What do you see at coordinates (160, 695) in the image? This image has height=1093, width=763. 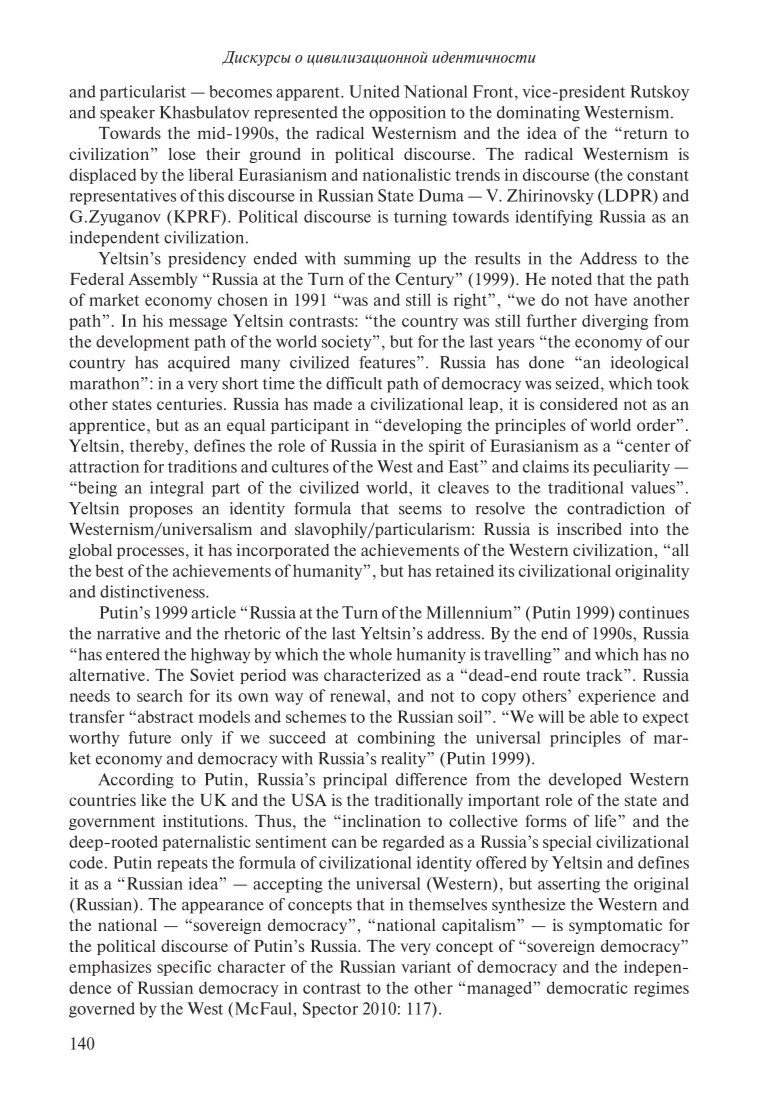 I see `search` at bounding box center [160, 695].
